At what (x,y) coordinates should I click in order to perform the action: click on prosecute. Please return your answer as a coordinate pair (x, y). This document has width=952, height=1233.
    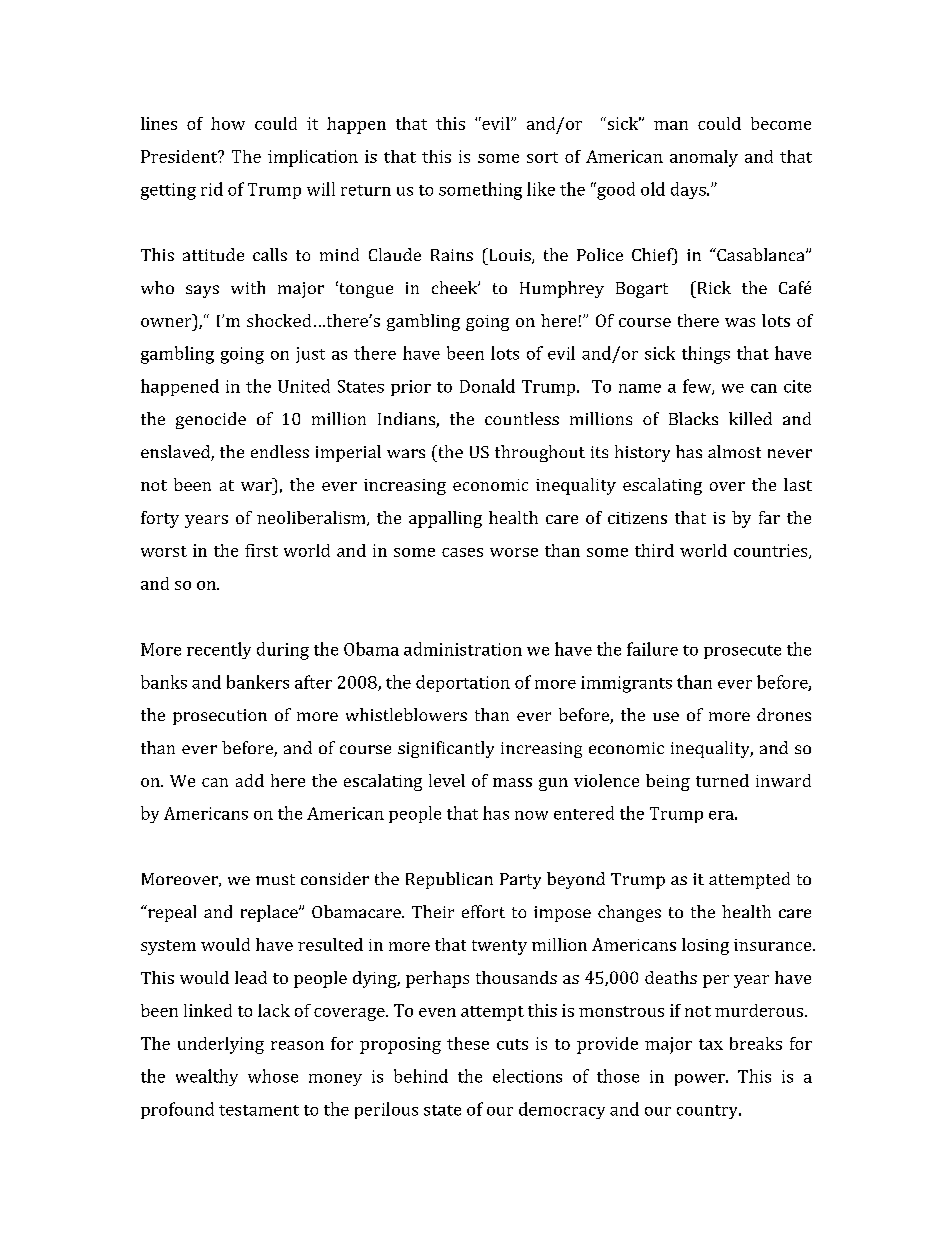
    Looking at the image, I should click on (742, 652).
